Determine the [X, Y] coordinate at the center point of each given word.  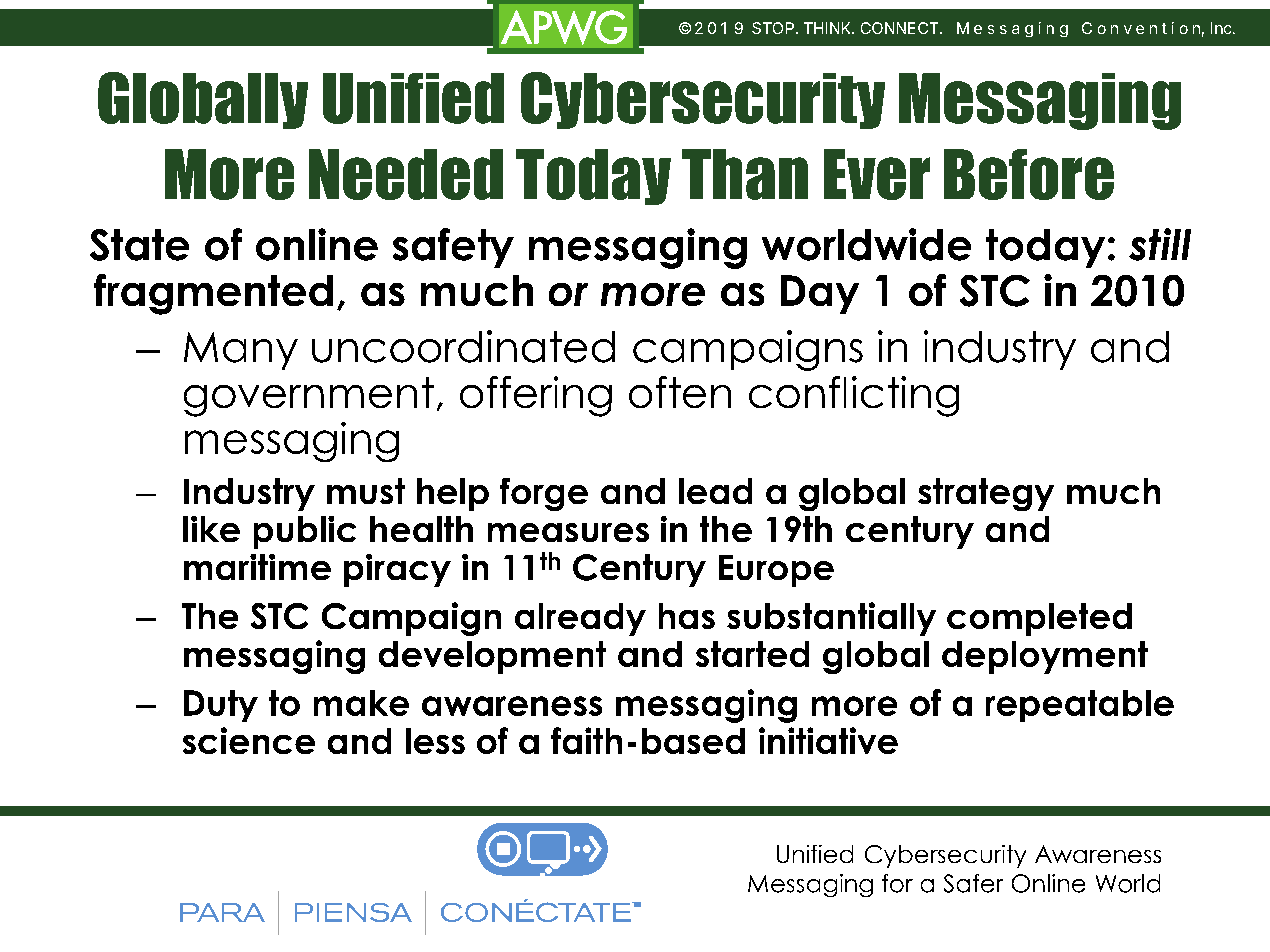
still [1160, 244]
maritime [257, 567]
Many [241, 351]
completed [1039, 619]
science [249, 740]
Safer [973, 883]
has [687, 616]
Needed [406, 174]
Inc [1221, 28]
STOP [774, 28]
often [680, 392]
